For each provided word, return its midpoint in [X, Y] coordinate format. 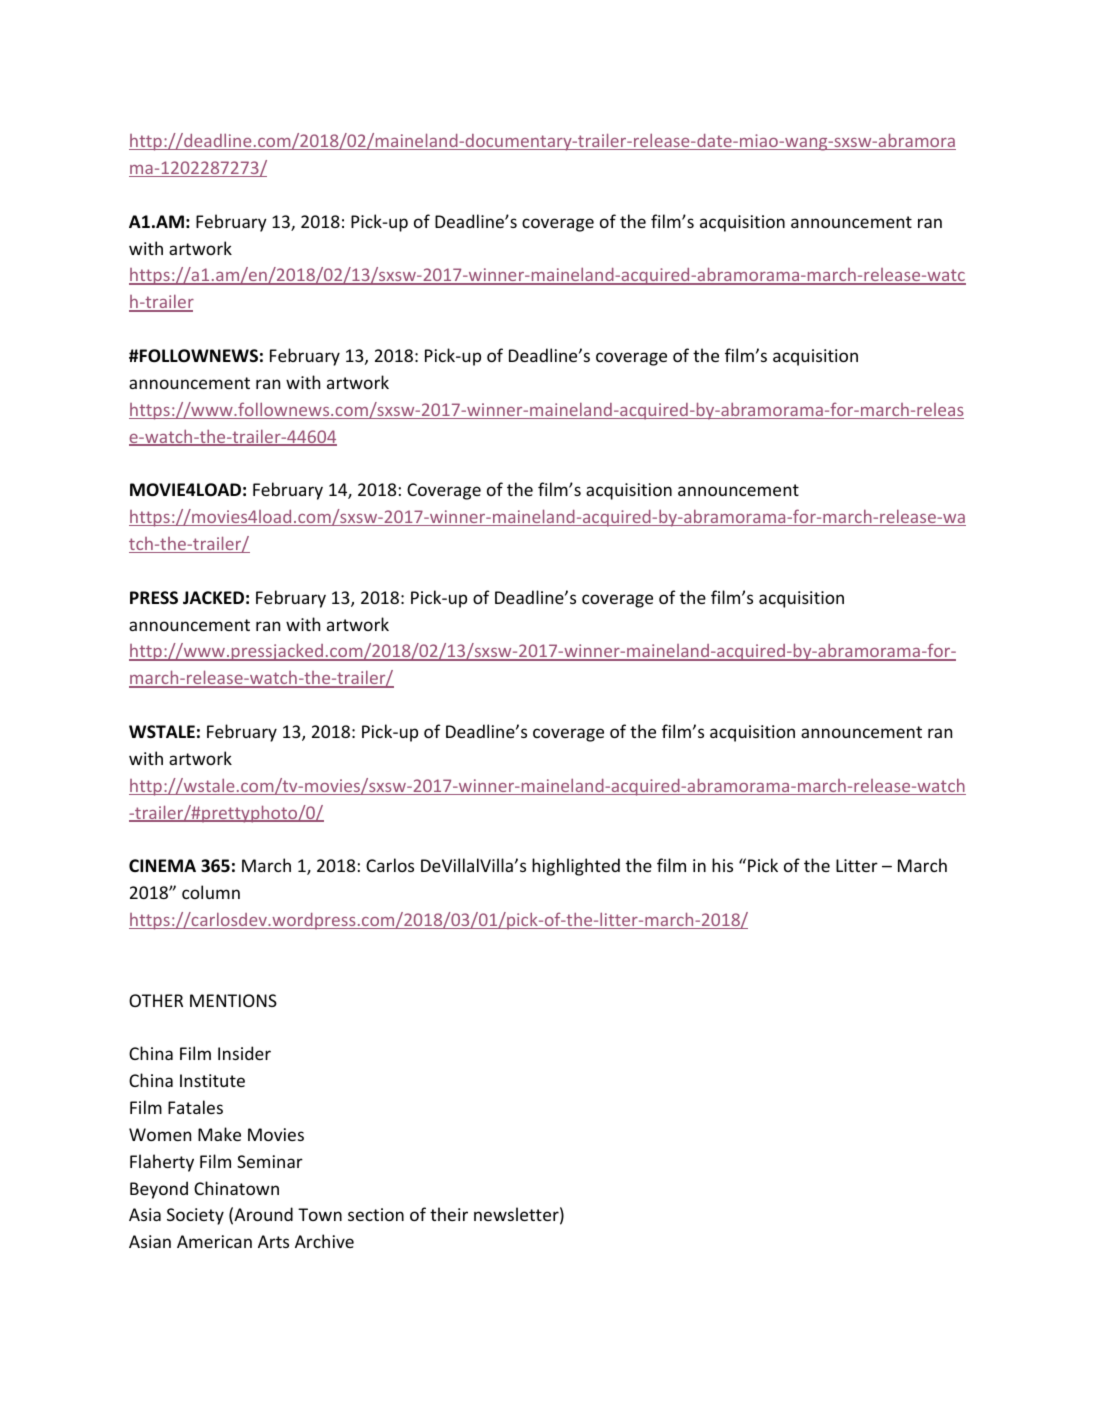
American [214, 1241]
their [449, 1214]
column [211, 892]
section [376, 1214]
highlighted [576, 867]
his [722, 865]
